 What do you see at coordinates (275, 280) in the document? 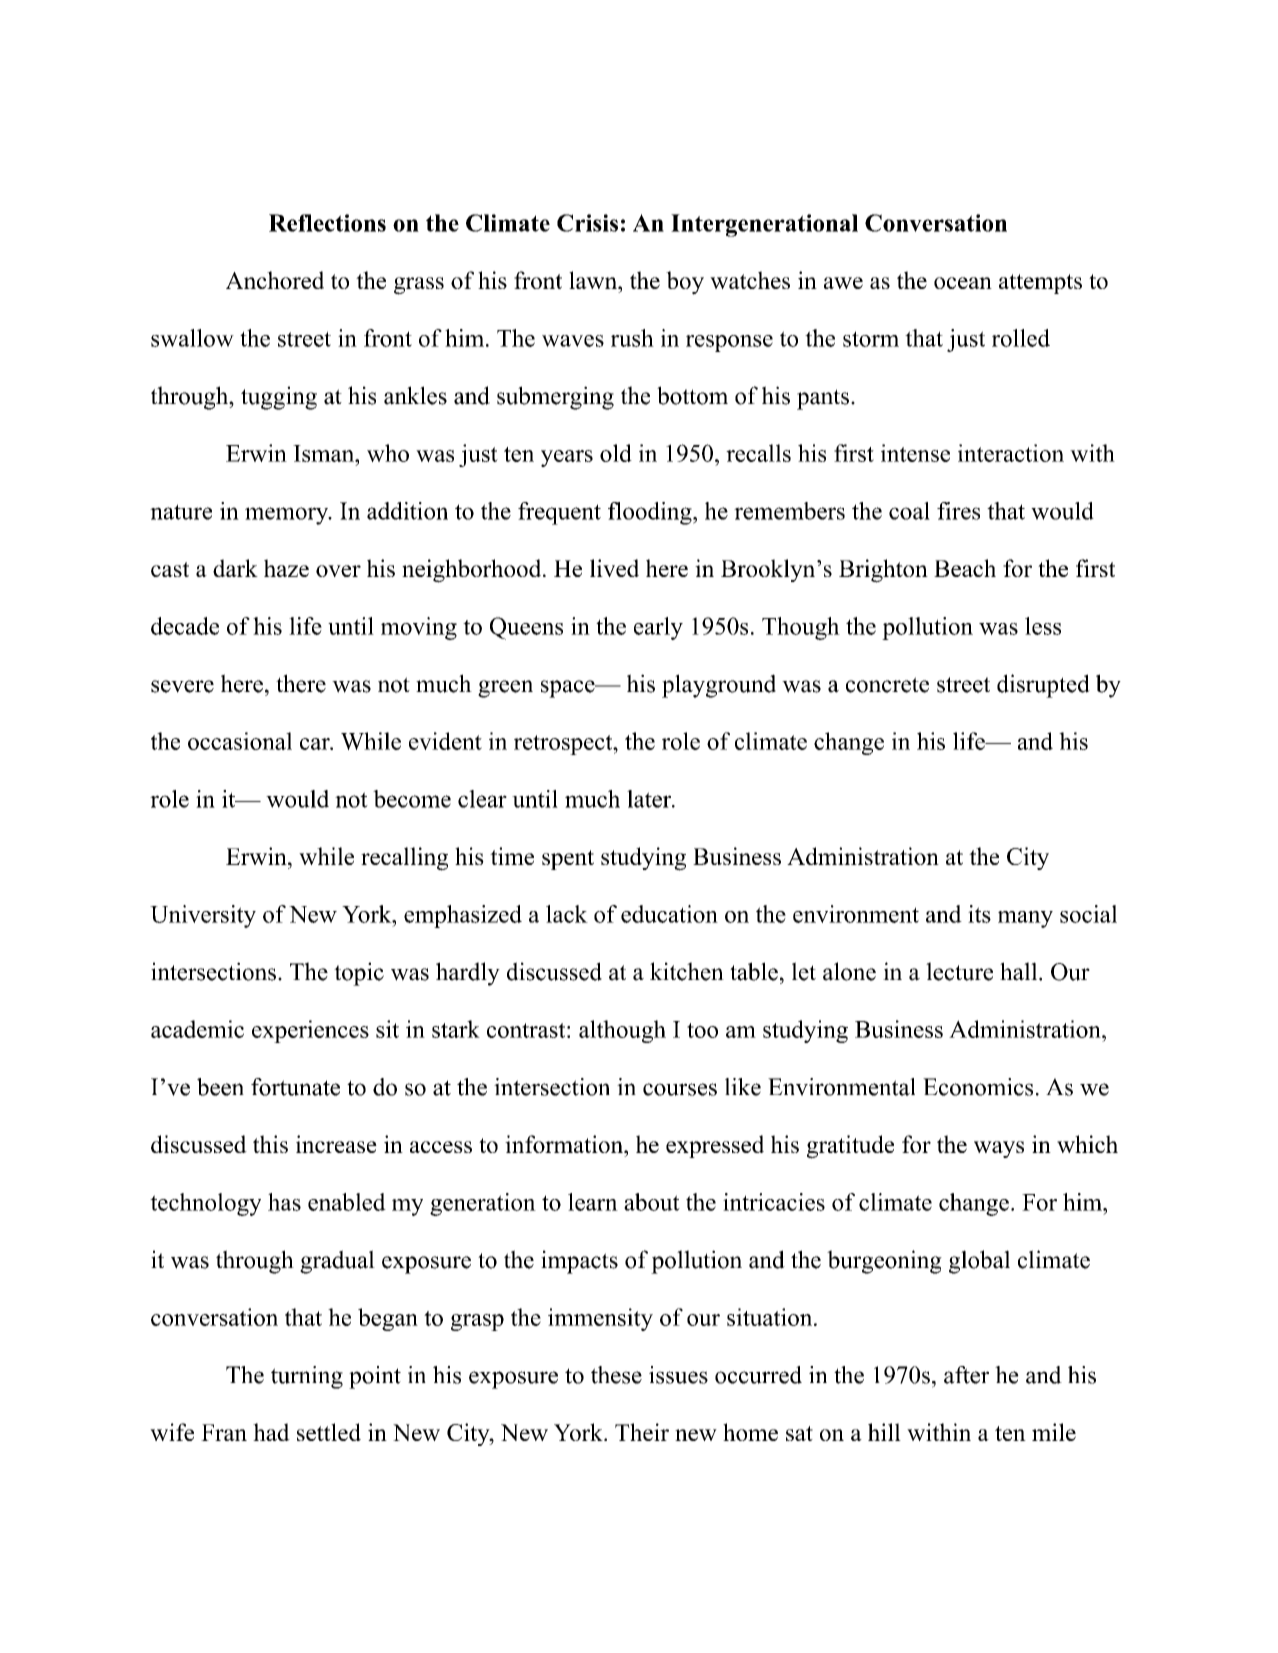
I see `Anchored` at bounding box center [275, 280].
